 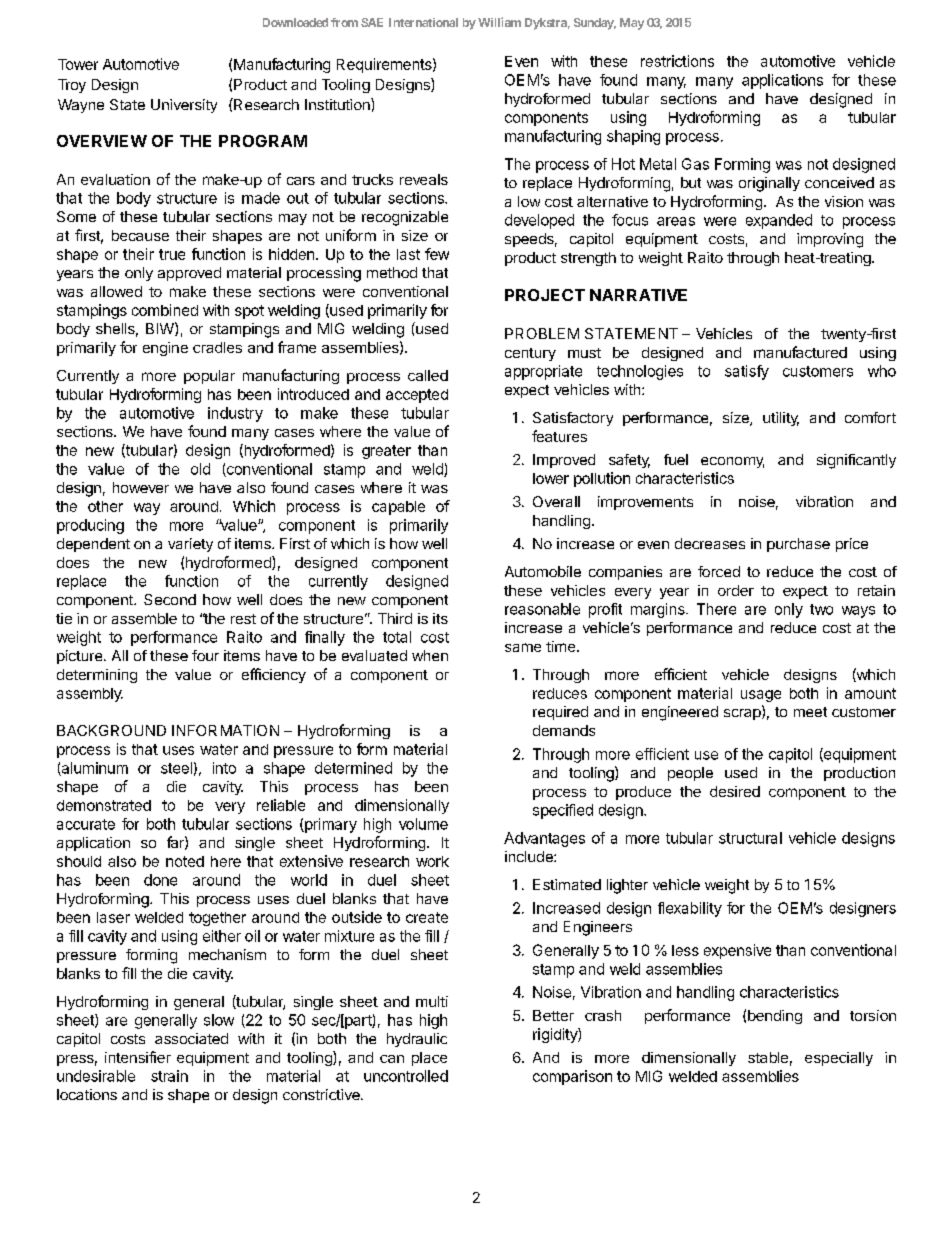 I want to click on called, so click(x=428, y=375).
